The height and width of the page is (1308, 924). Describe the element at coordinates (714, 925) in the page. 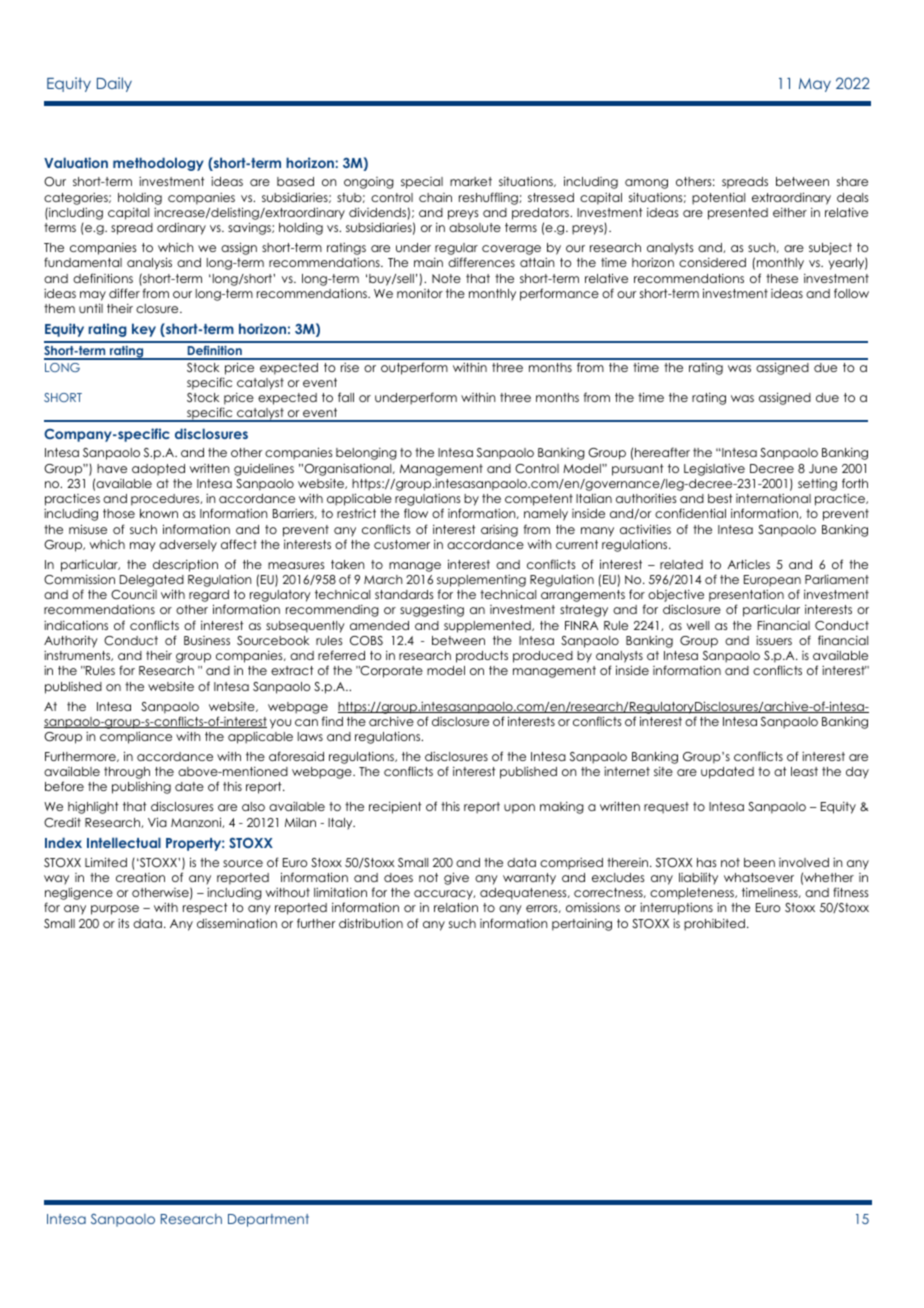

I see `prohibited` at that location.
